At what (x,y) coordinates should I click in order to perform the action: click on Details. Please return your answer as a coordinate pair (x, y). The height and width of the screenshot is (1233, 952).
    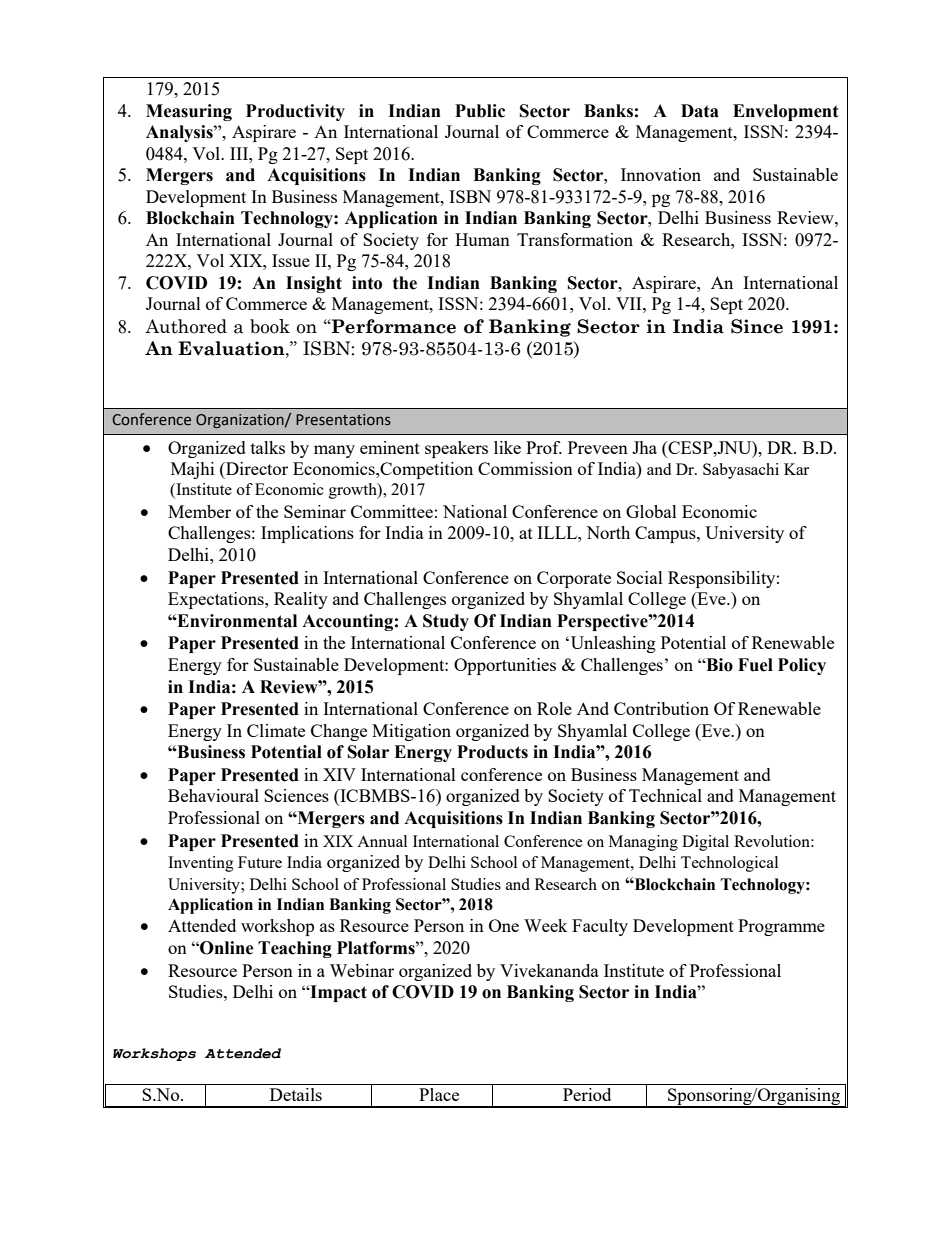
    Looking at the image, I should click on (296, 1094).
